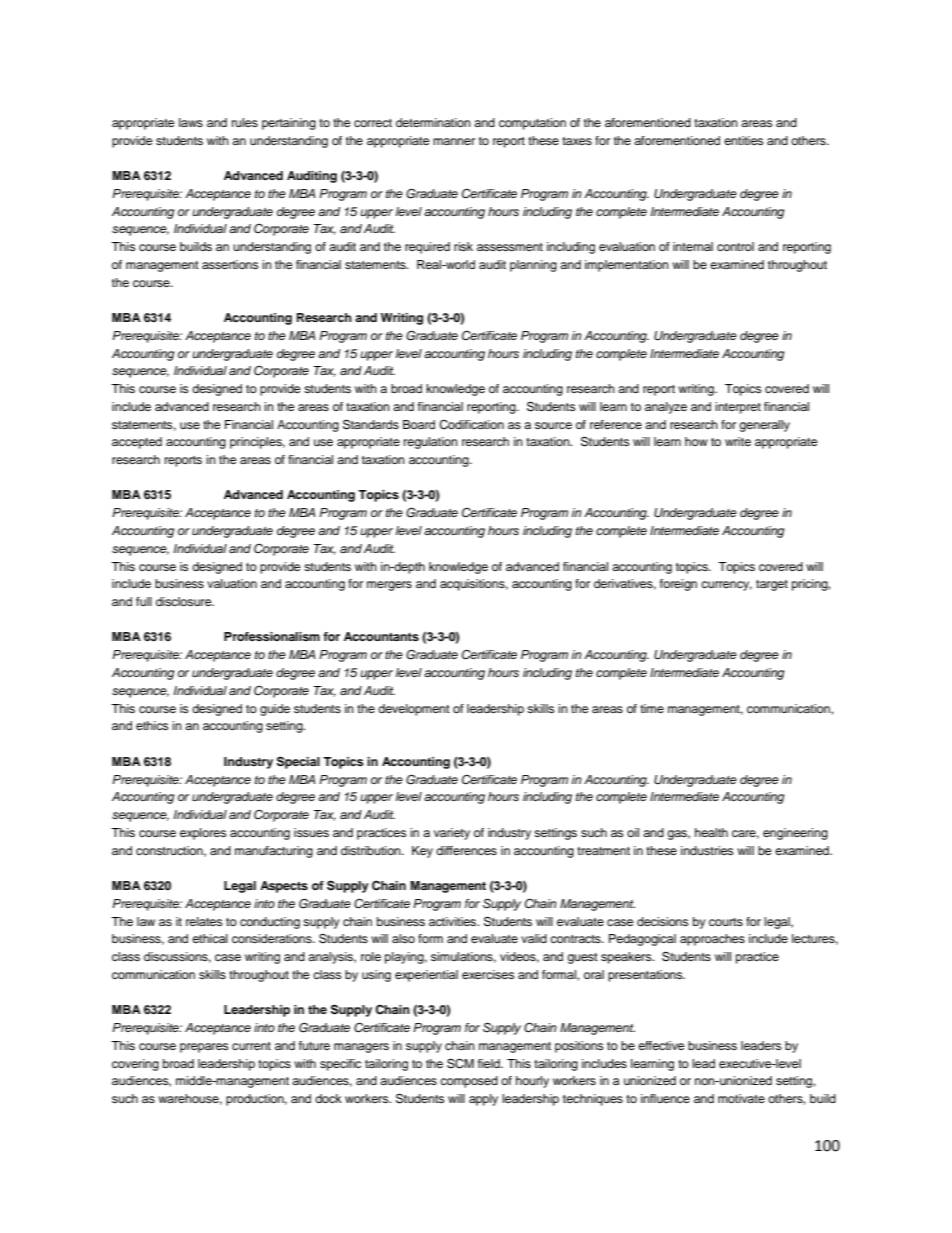 This screenshot has width=952, height=1233. I want to click on prepares, so click(204, 1048).
